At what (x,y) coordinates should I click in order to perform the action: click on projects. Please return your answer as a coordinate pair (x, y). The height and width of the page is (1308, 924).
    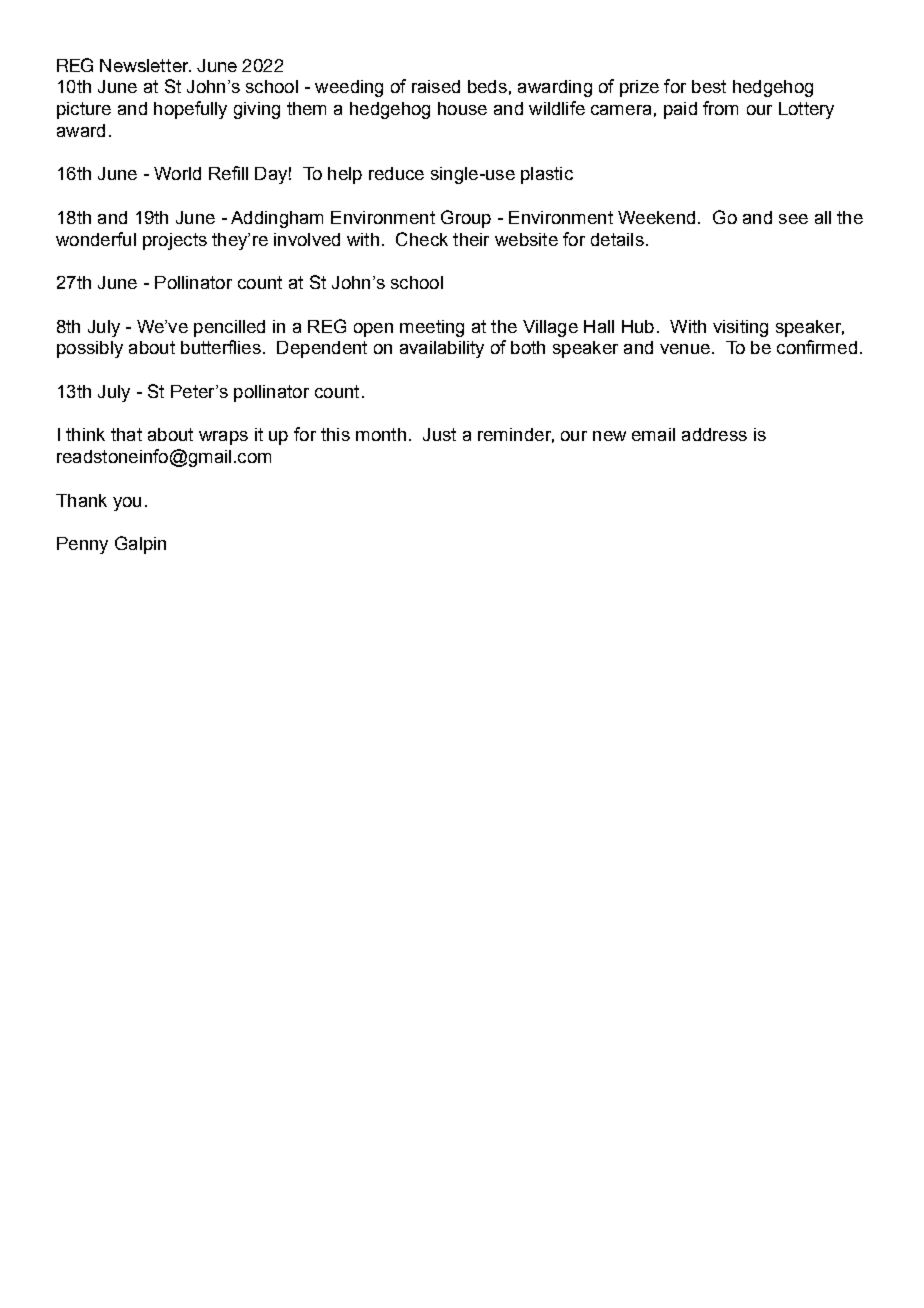
    Looking at the image, I should click on (175, 241).
